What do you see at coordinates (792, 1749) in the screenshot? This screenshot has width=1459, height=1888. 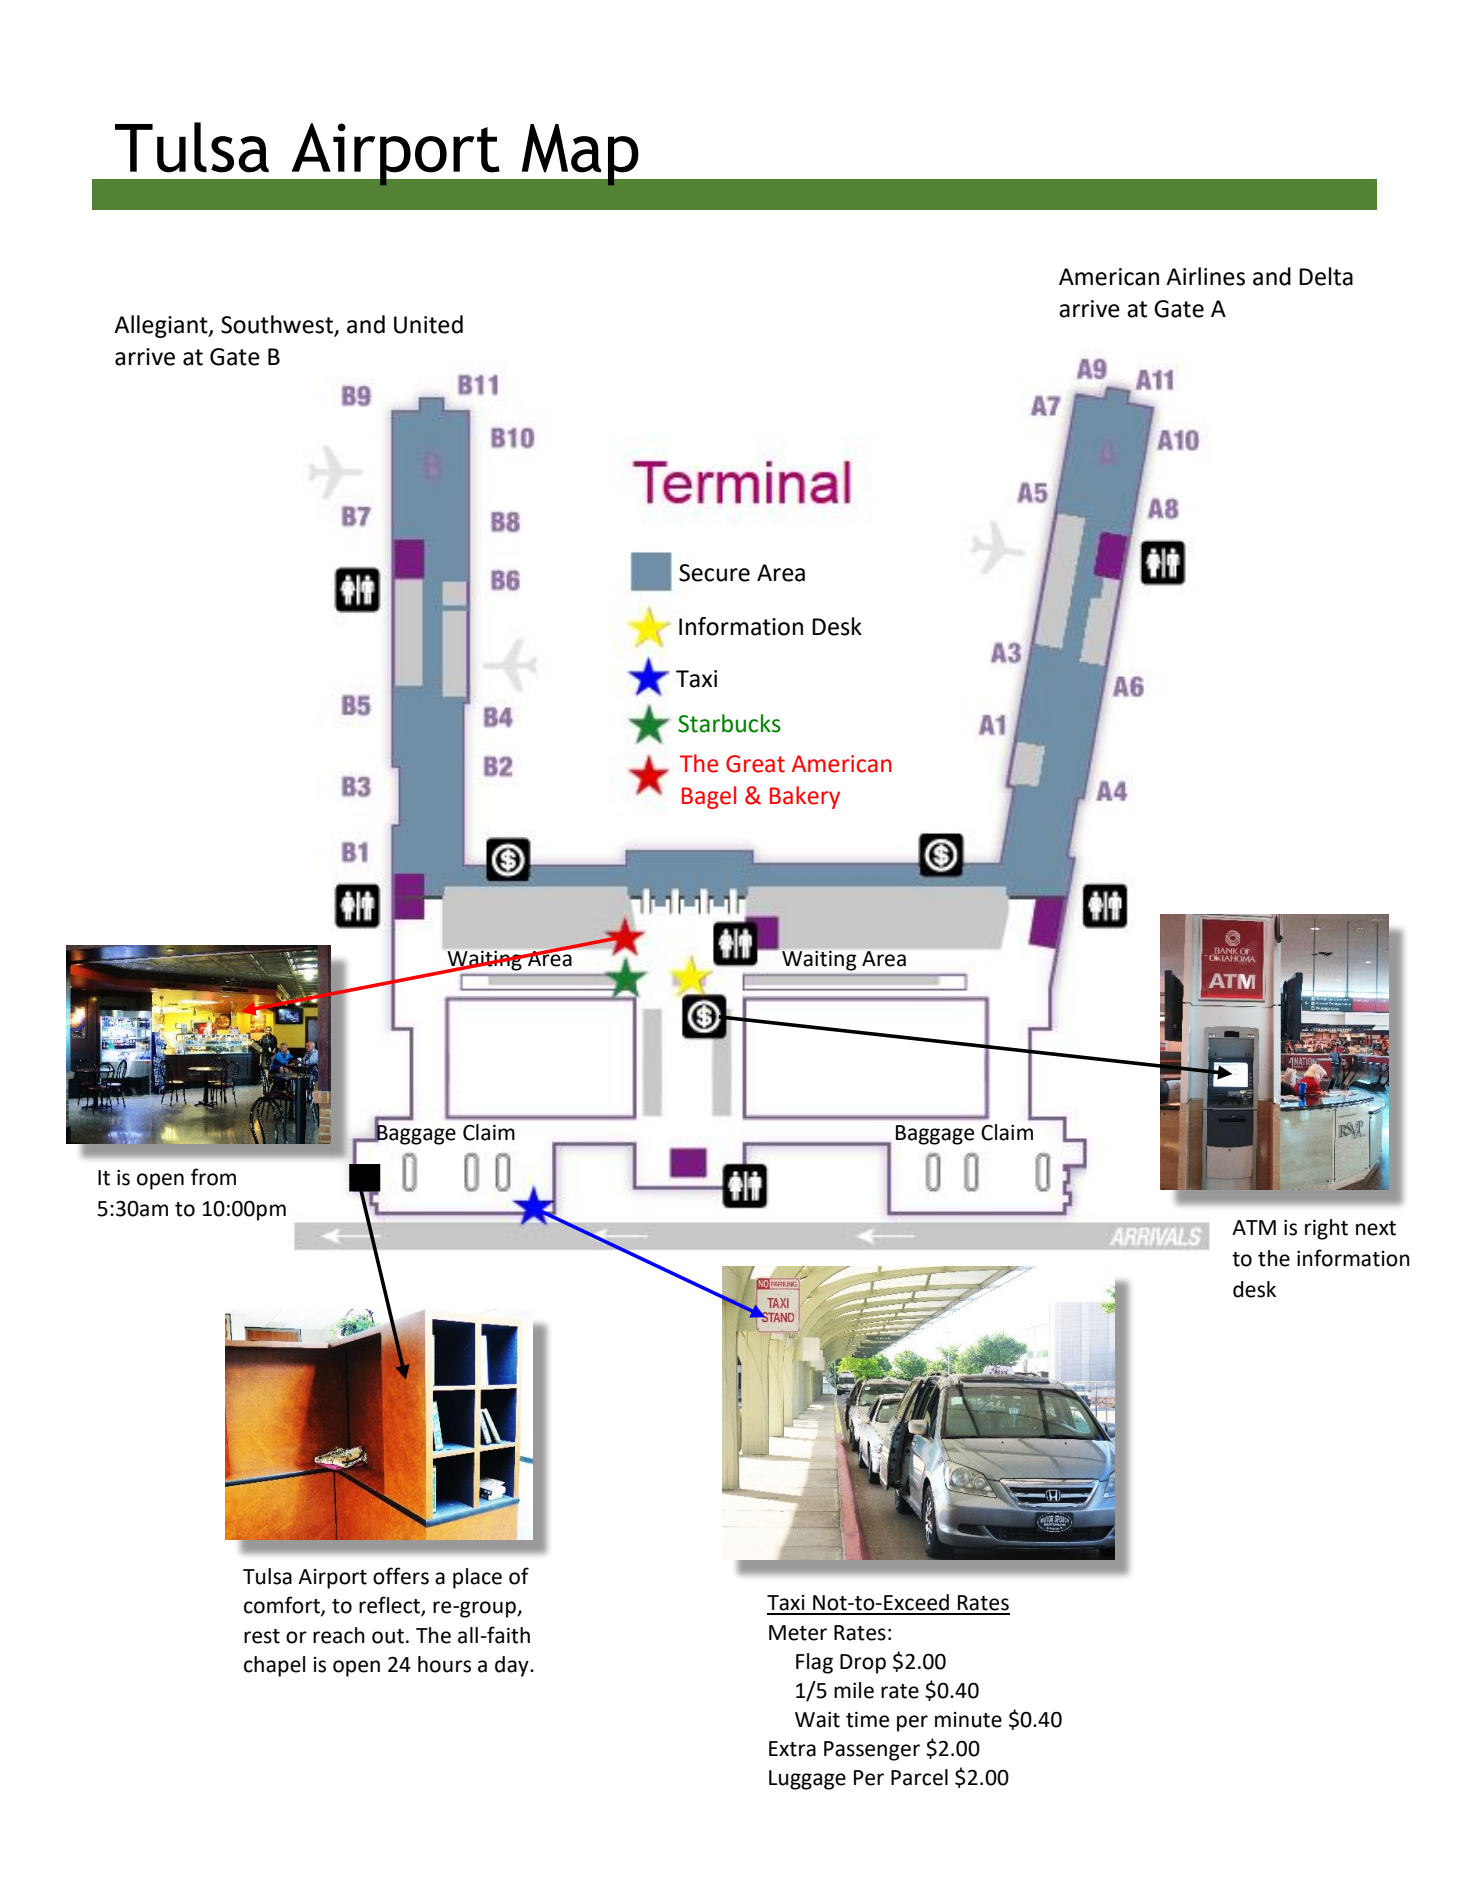 I see `Extra` at bounding box center [792, 1749].
